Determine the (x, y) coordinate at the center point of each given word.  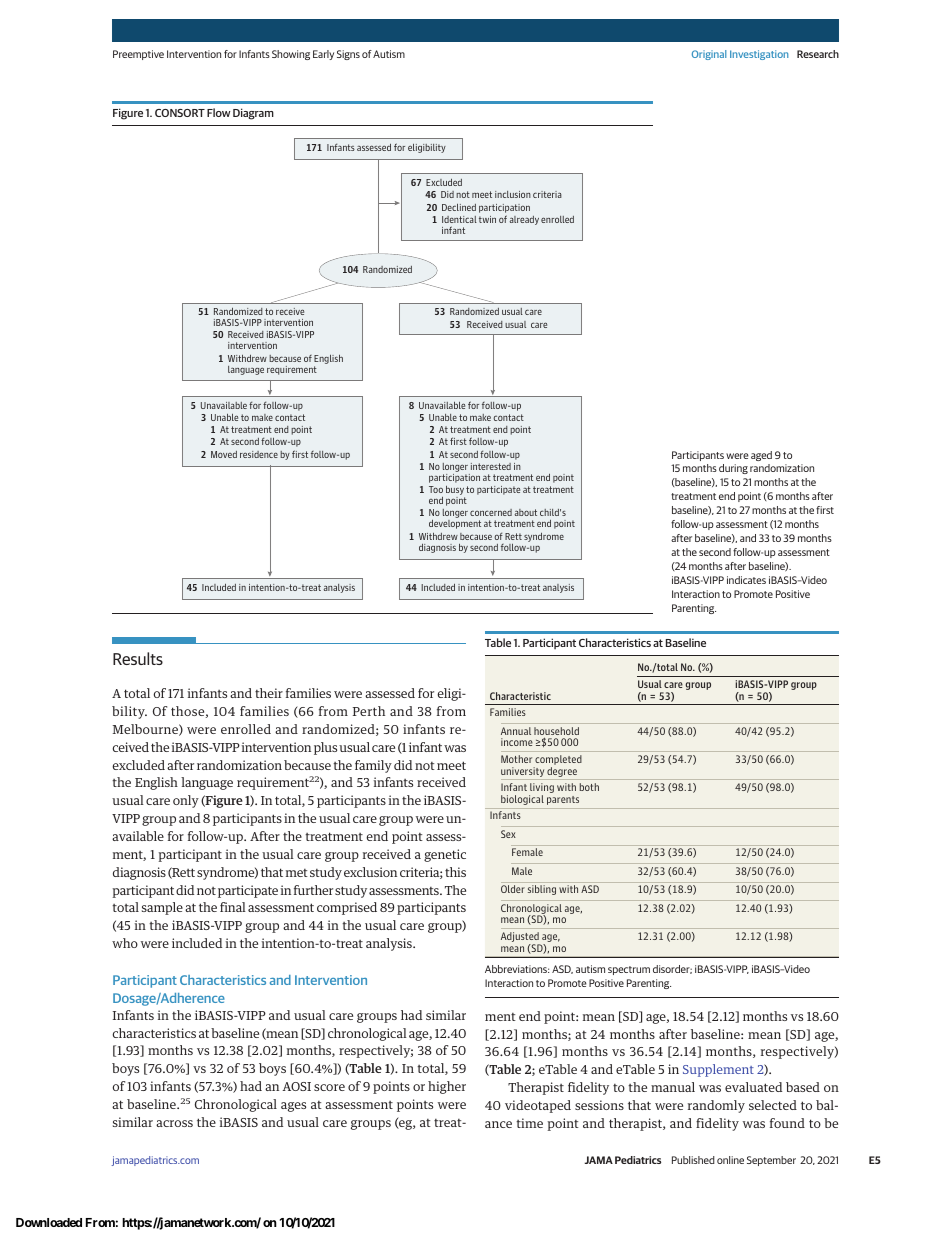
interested (491, 466)
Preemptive (138, 55)
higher (447, 1087)
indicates (746, 580)
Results (138, 658)
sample (162, 908)
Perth (369, 711)
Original (709, 55)
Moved (224, 454)
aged (761, 456)
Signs (348, 55)
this (455, 872)
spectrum (629, 970)
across (174, 1123)
